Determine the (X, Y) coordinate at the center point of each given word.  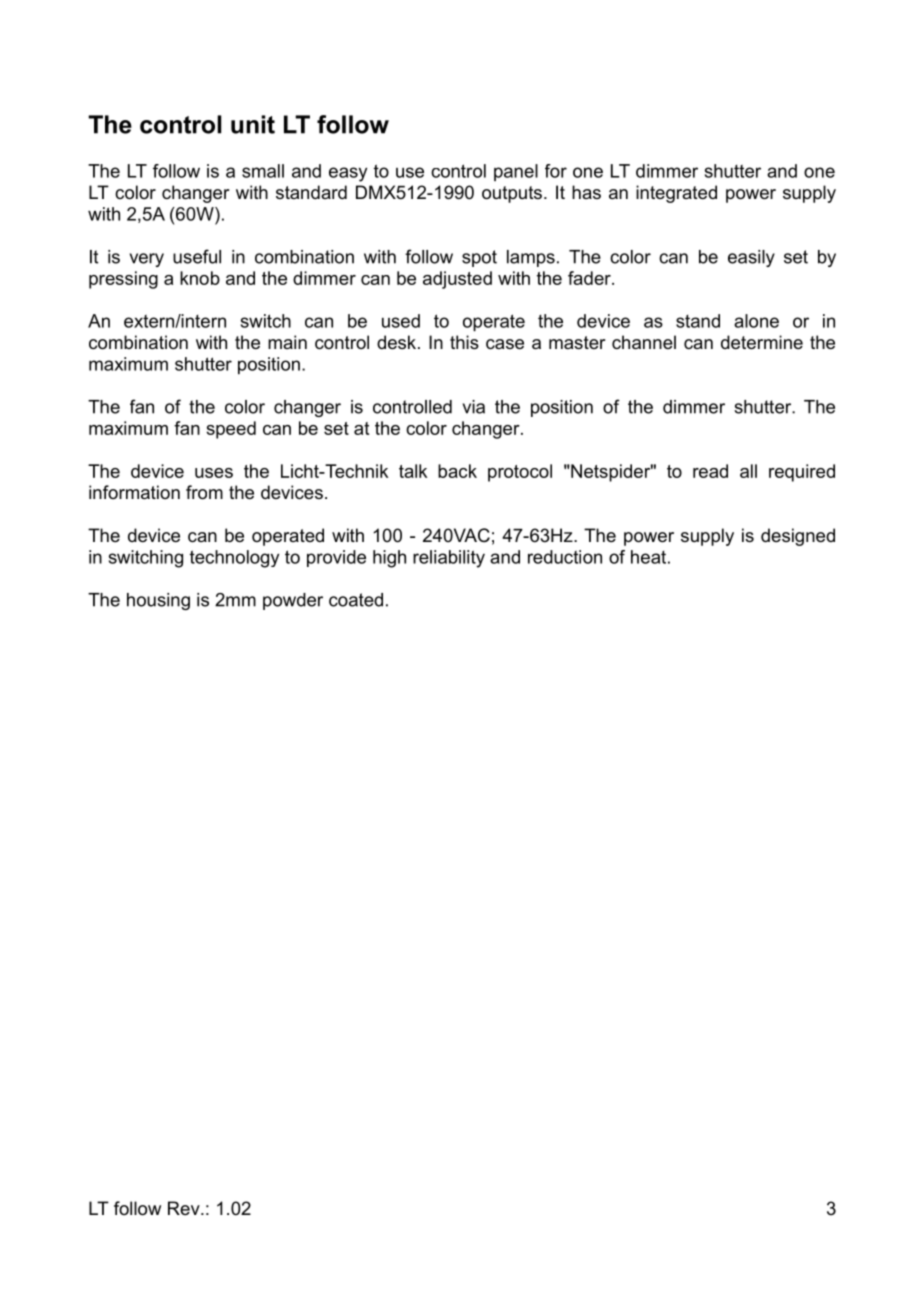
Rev (185, 1208)
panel (516, 172)
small (263, 171)
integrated (676, 194)
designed (798, 537)
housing (158, 601)
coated (356, 600)
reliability (449, 559)
